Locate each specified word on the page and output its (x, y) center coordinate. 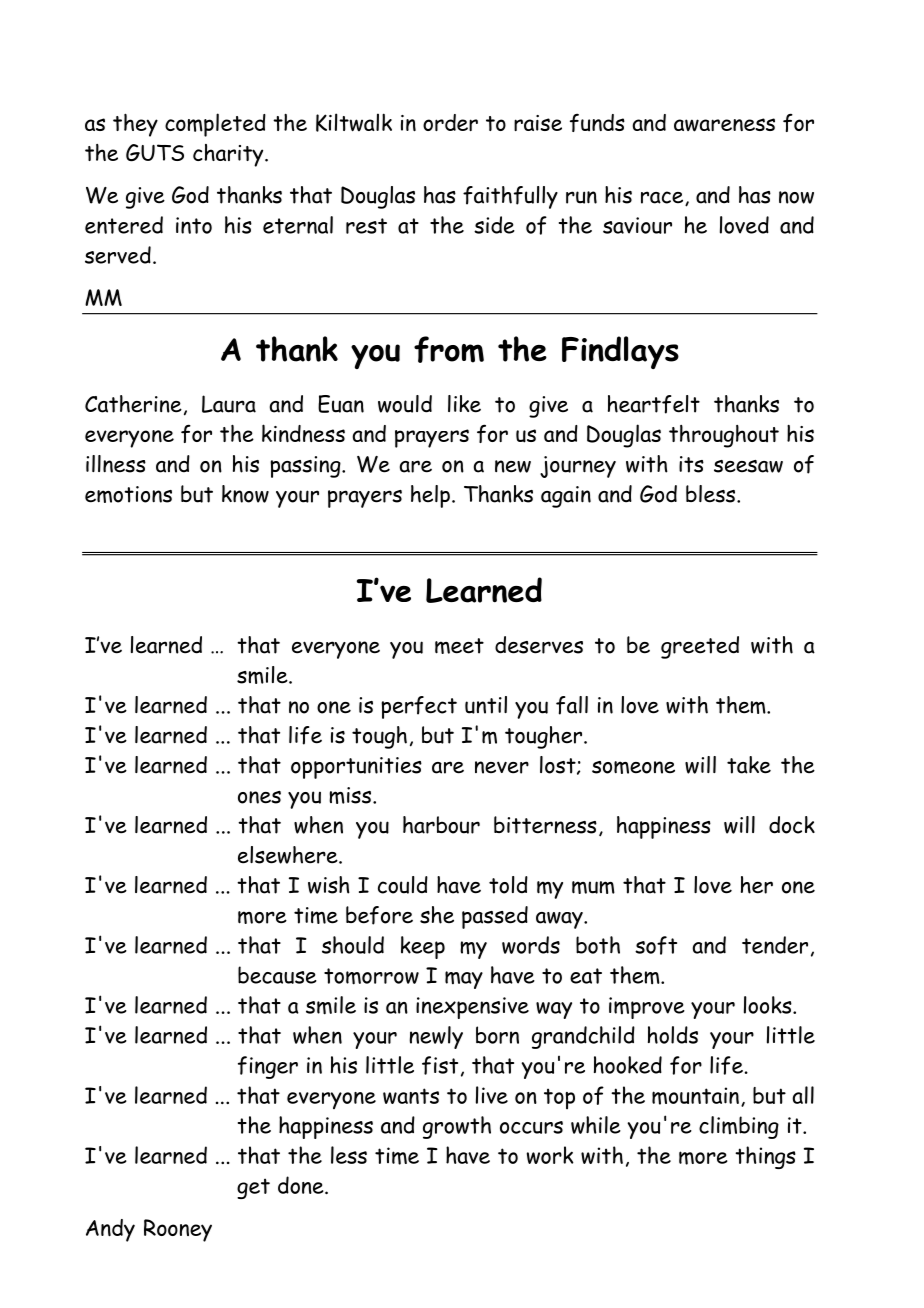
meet (459, 646)
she (437, 915)
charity (229, 155)
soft (656, 945)
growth (457, 1127)
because (277, 975)
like (464, 404)
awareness (724, 125)
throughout (724, 436)
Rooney (178, 1230)
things (765, 1157)
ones (259, 797)
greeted (700, 647)
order (450, 122)
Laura (229, 404)
